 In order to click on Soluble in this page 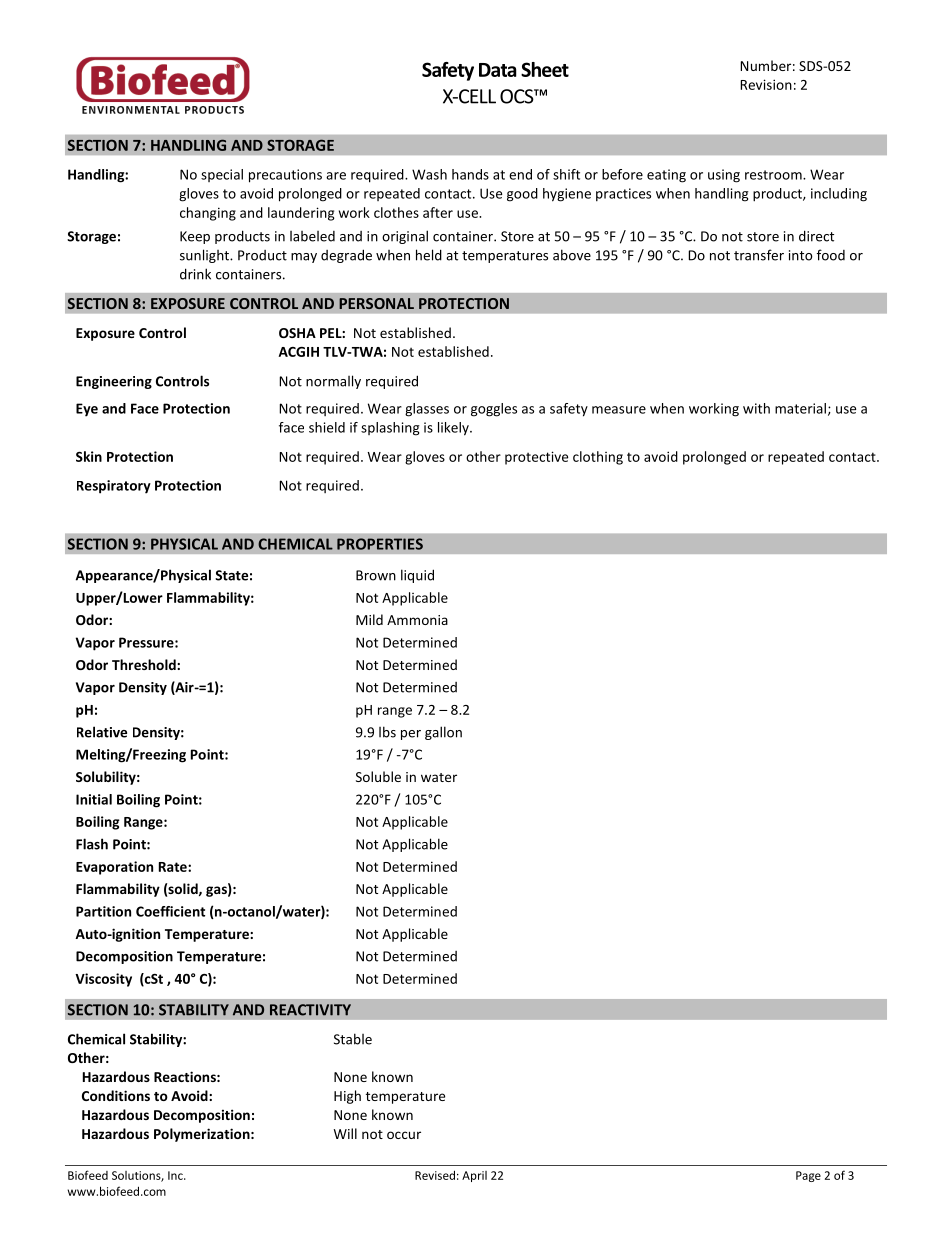, I will do `click(378, 776)`.
